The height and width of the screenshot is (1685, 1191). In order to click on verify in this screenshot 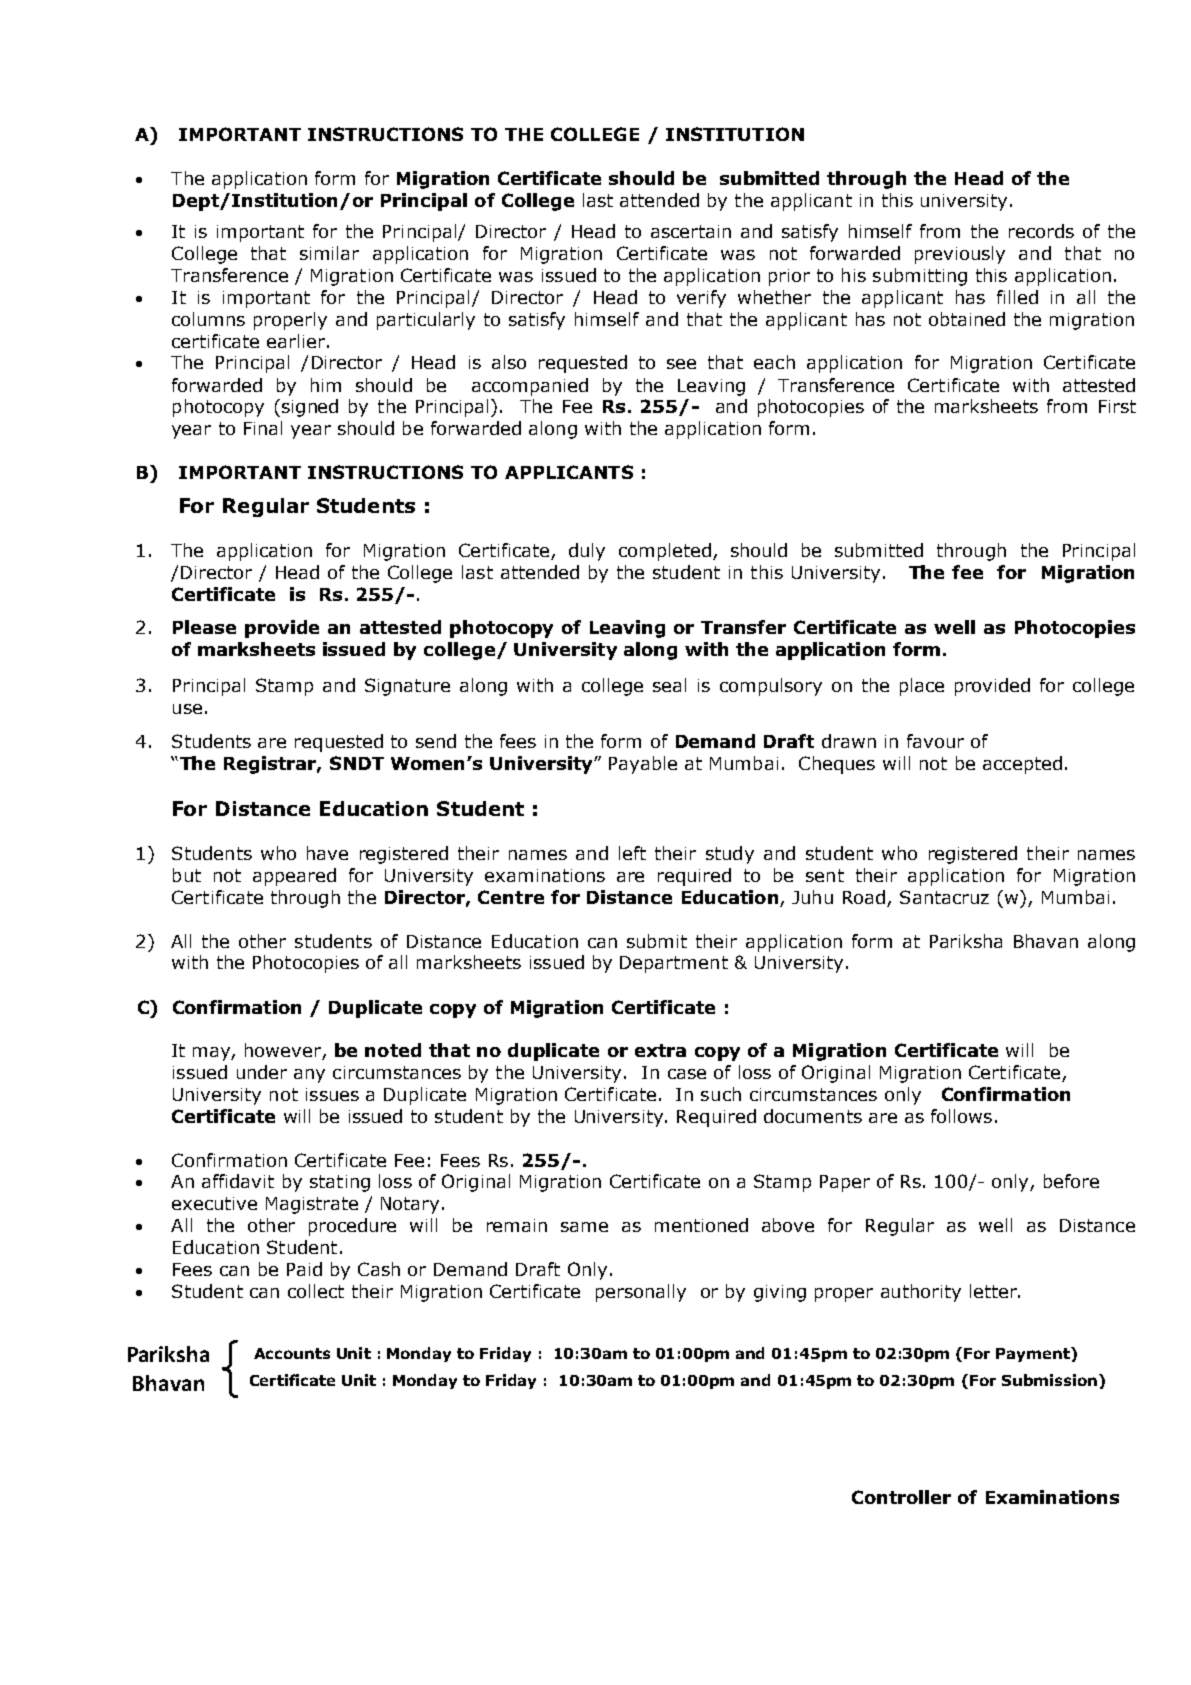, I will do `click(701, 299)`.
